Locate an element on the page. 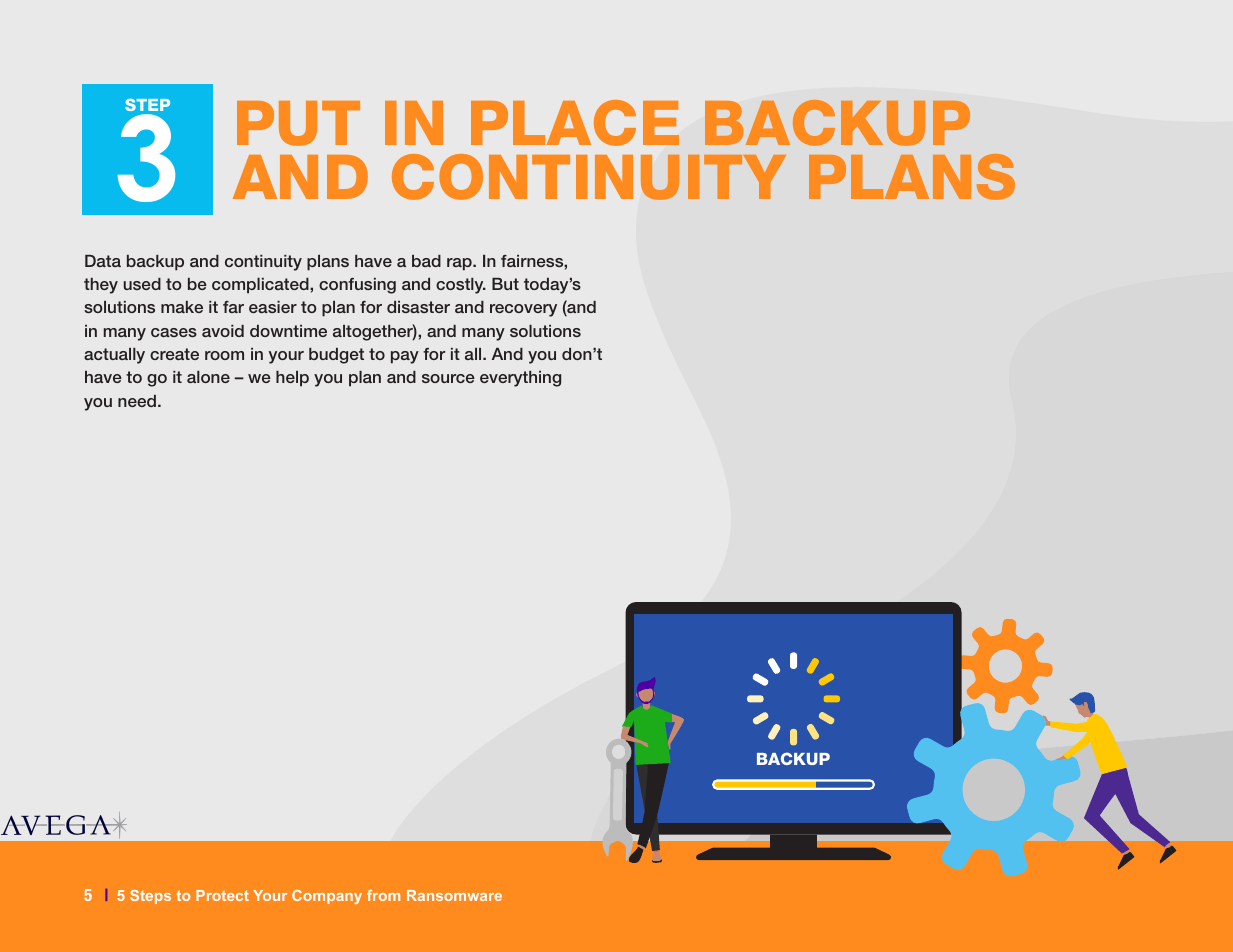  bad is located at coordinates (426, 261).
